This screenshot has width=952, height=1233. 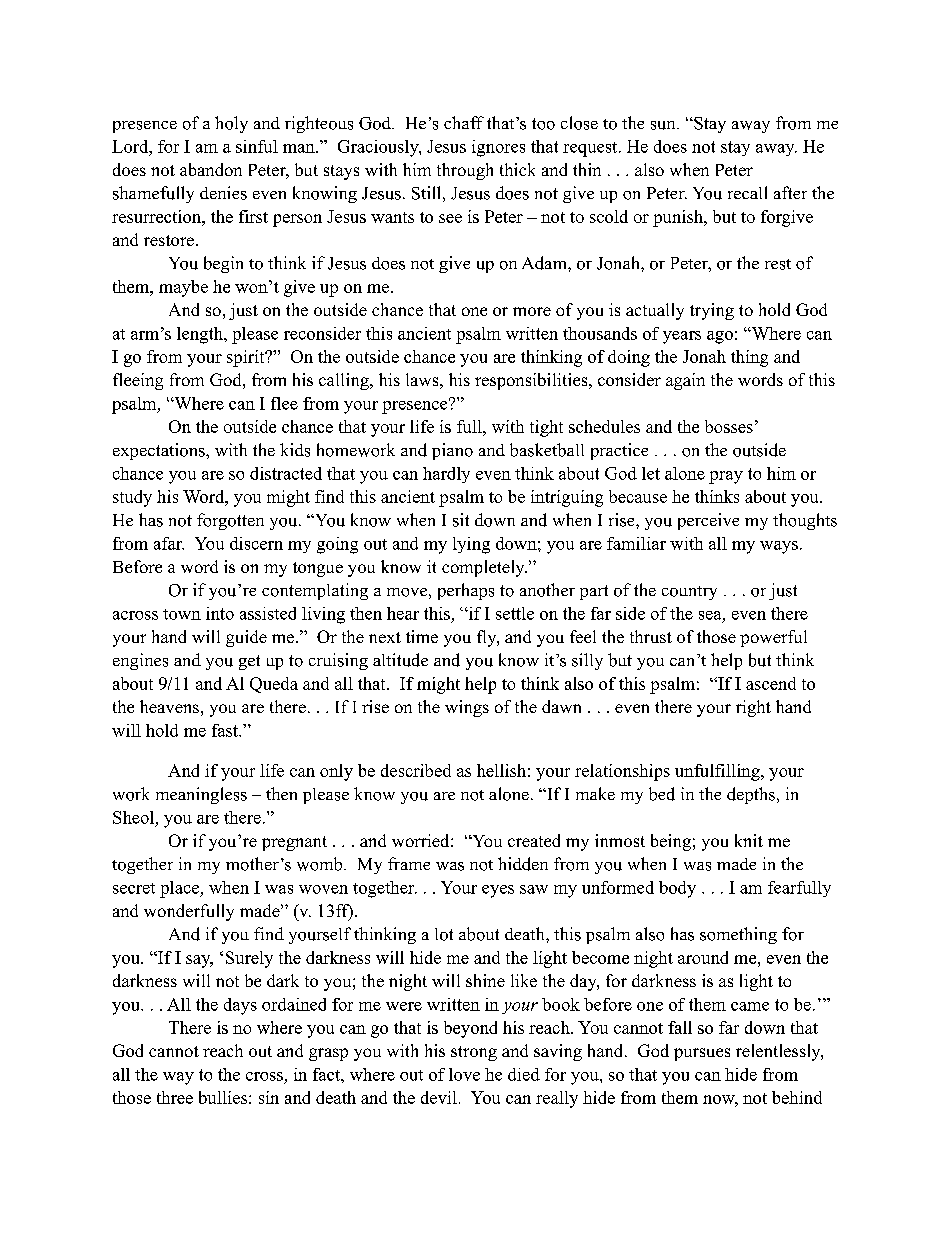 I want to click on three, so click(x=175, y=1097).
